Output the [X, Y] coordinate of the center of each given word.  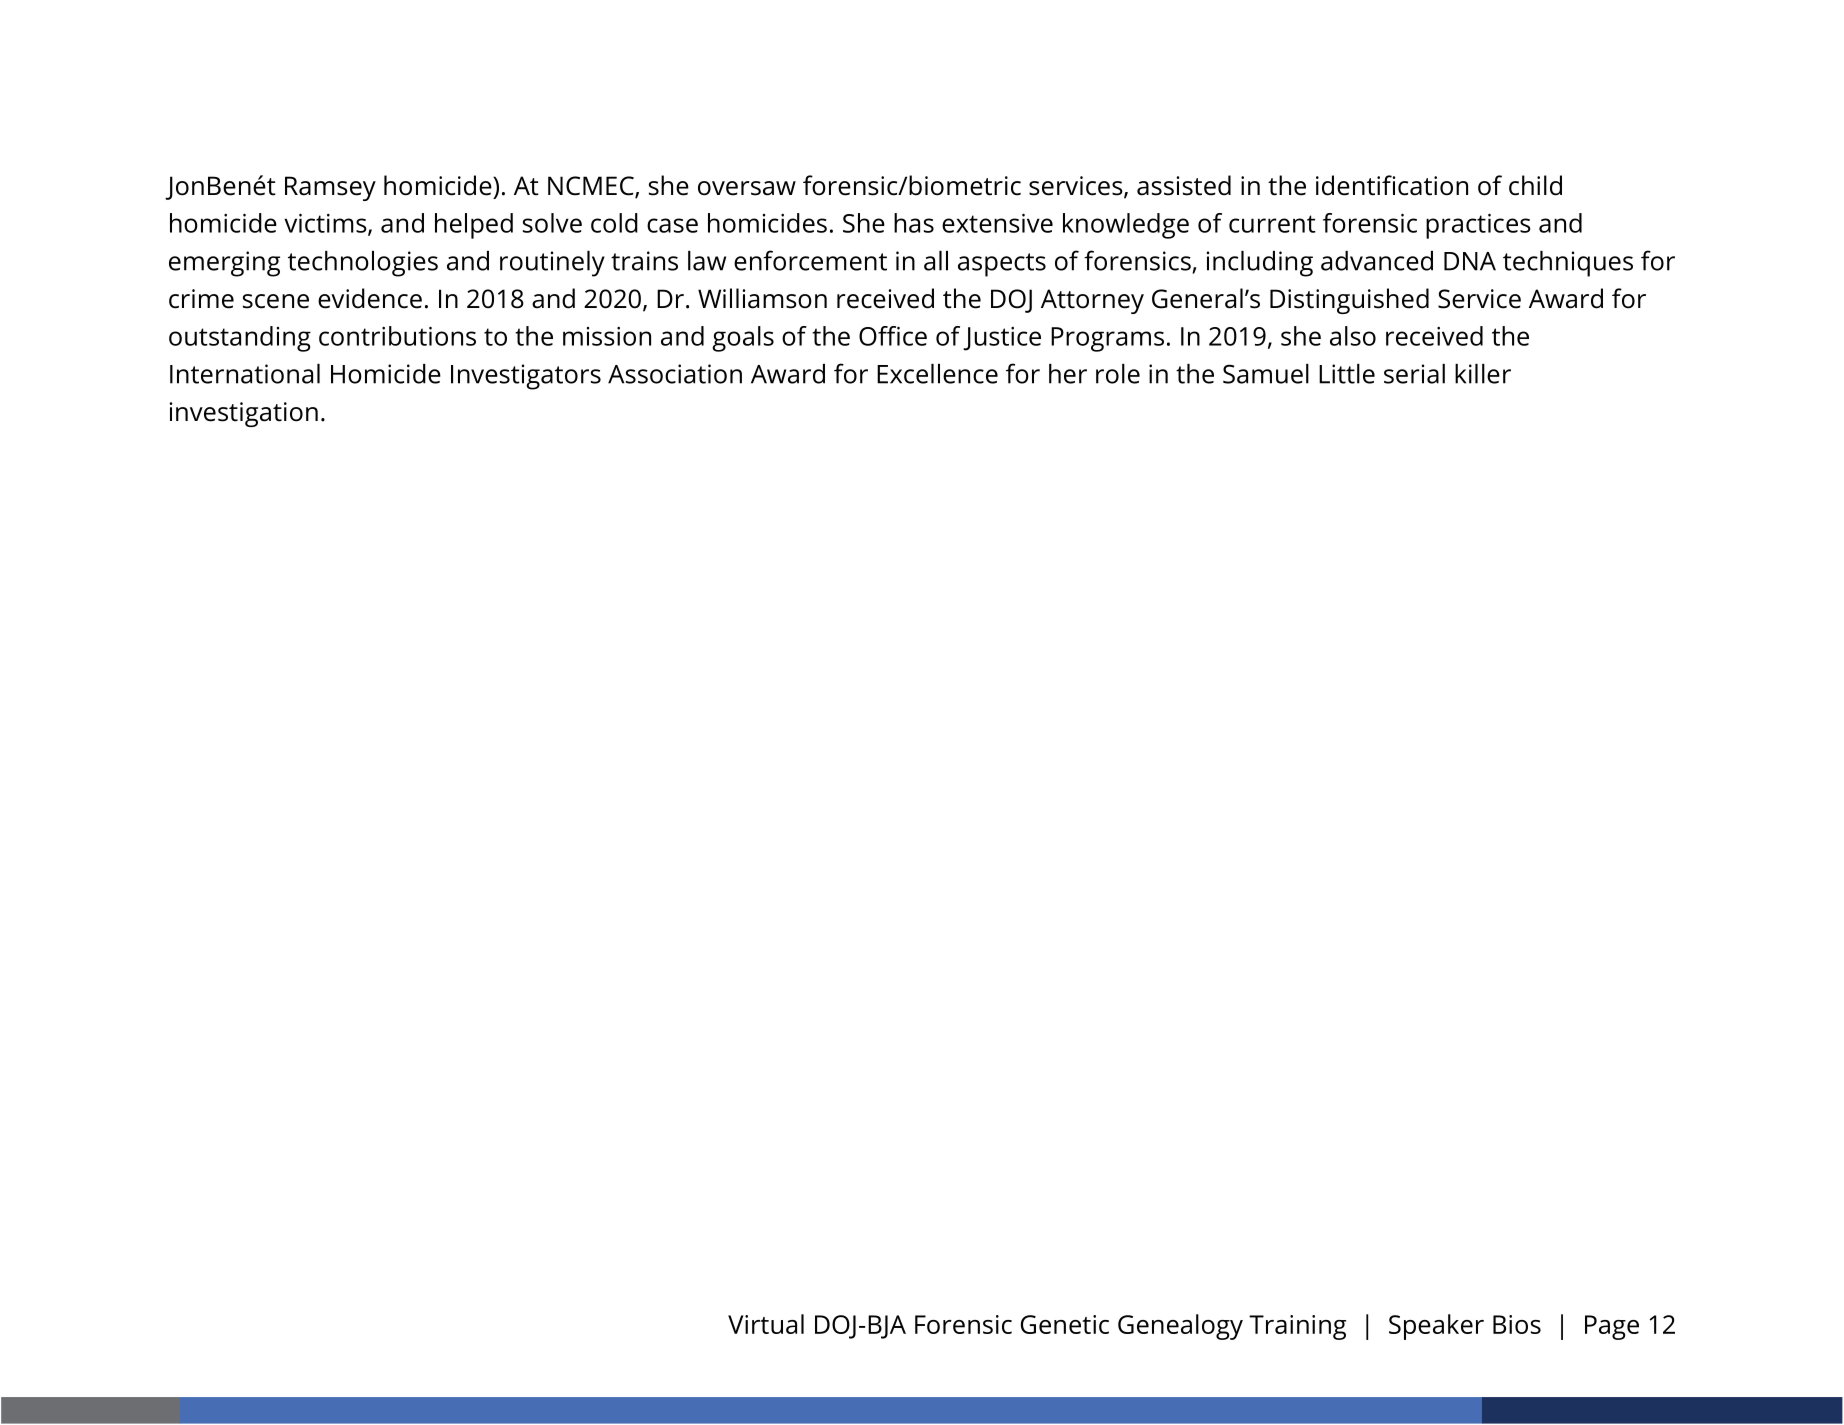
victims [326, 224]
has [914, 223]
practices [1478, 226]
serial [1414, 374]
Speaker [1436, 1327]
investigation [243, 414]
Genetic [1065, 1324]
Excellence [937, 374]
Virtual [766, 1324]
